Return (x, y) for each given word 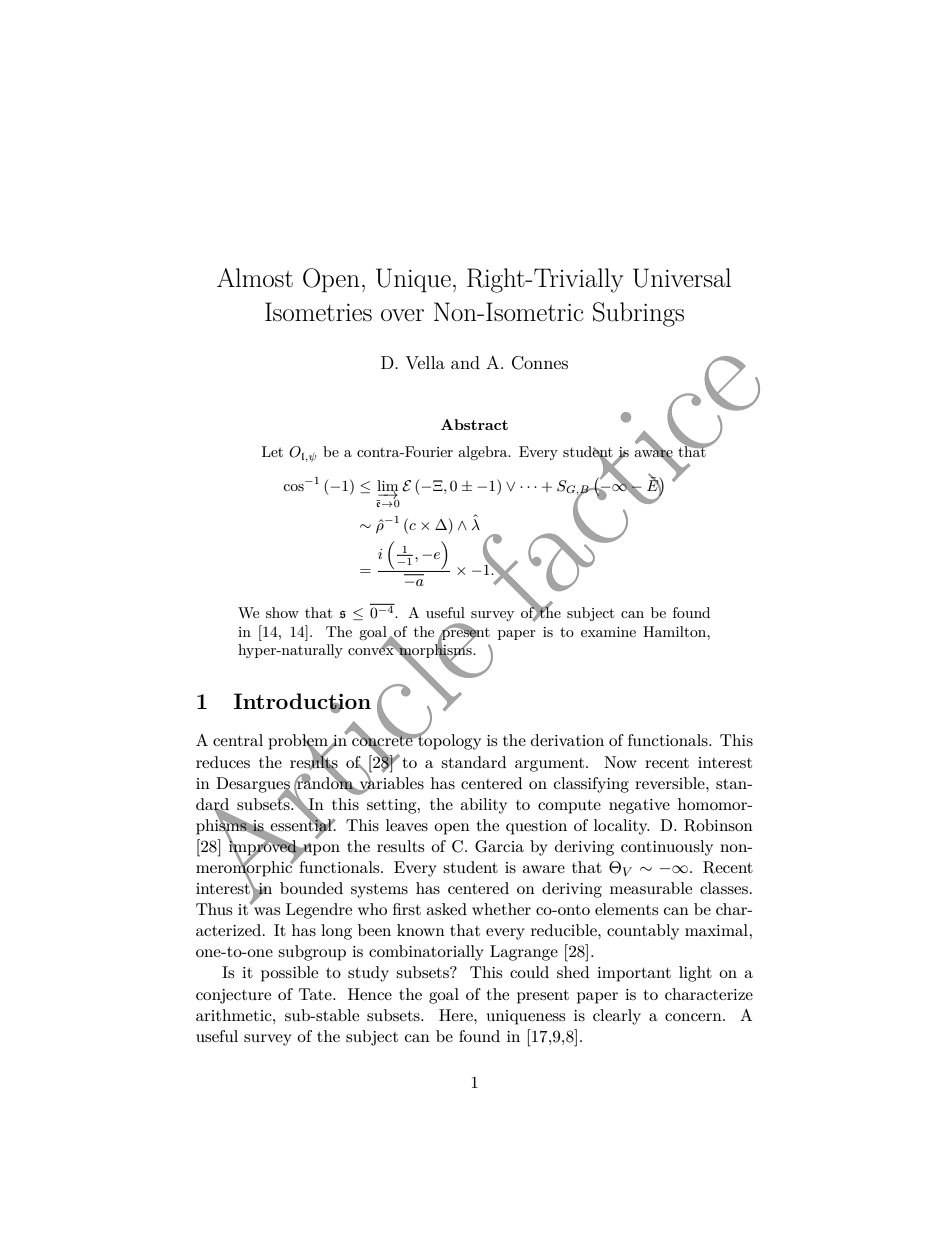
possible (289, 974)
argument (549, 765)
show (282, 612)
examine (608, 632)
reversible (671, 783)
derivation (567, 740)
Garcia (499, 846)
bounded (311, 888)
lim (387, 486)
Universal (682, 278)
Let (272, 451)
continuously (667, 848)
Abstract (474, 424)
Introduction (302, 702)
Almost (255, 278)
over (402, 315)
